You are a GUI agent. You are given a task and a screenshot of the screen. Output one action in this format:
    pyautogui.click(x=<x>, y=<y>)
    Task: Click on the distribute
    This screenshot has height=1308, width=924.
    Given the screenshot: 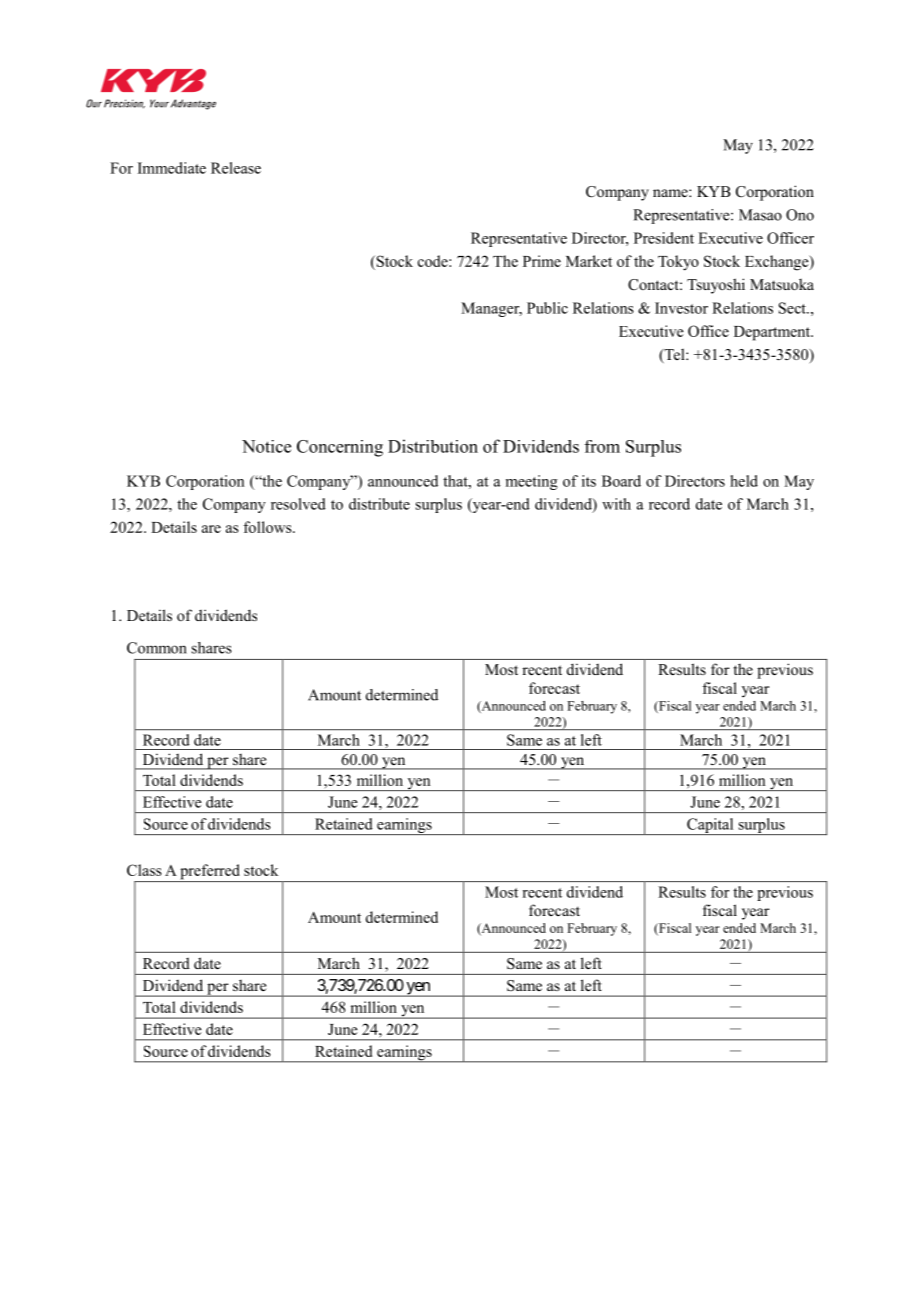 What is the action you would take?
    pyautogui.click(x=379, y=504)
